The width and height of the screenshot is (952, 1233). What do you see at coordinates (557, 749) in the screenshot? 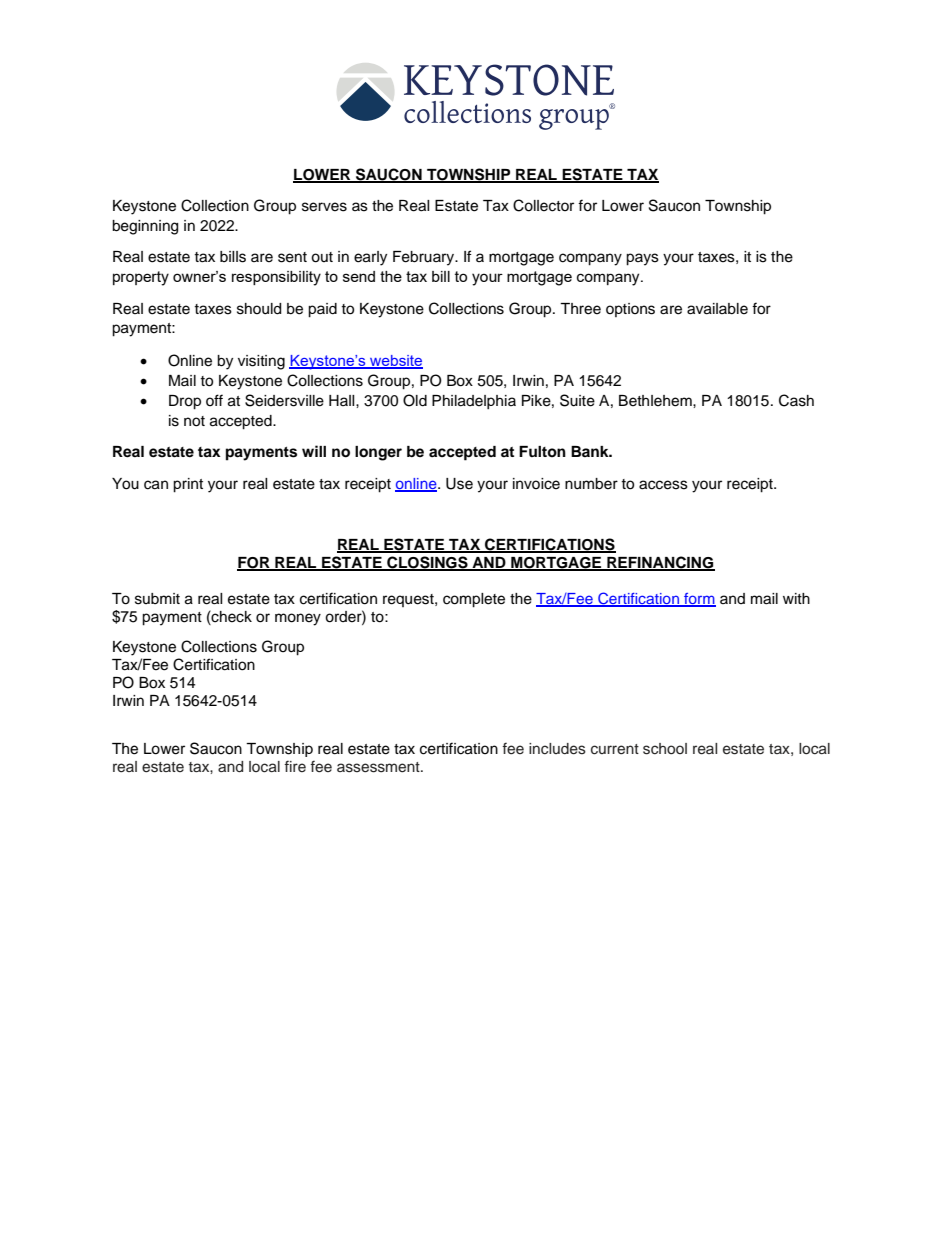
I see `includes` at bounding box center [557, 749].
